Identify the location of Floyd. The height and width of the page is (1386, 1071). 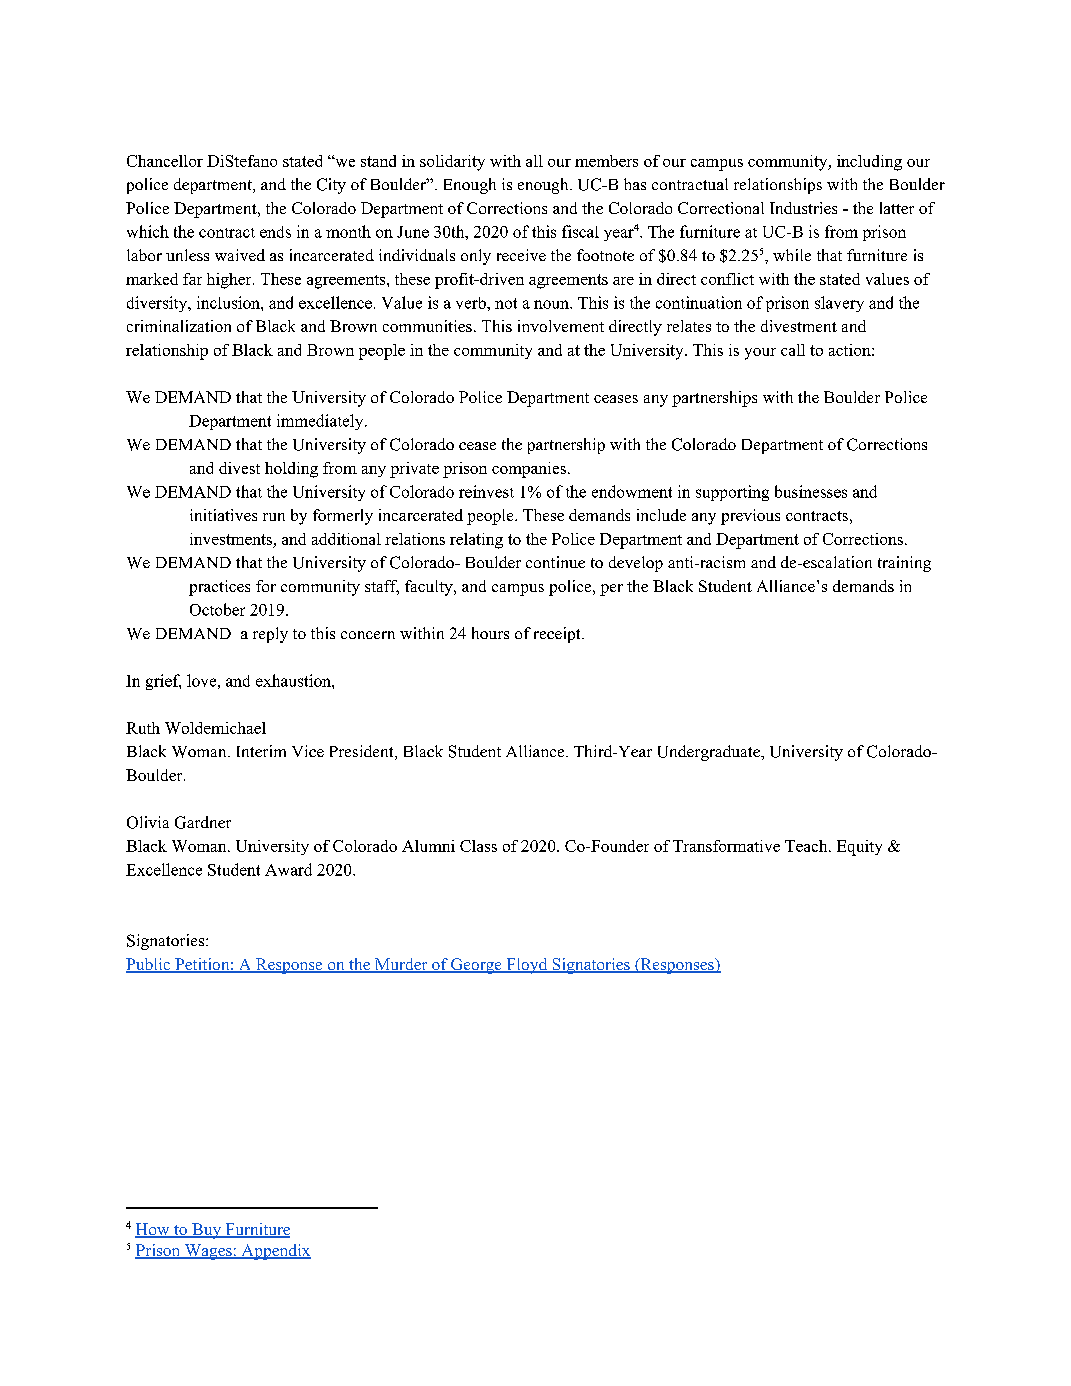
(527, 966).
